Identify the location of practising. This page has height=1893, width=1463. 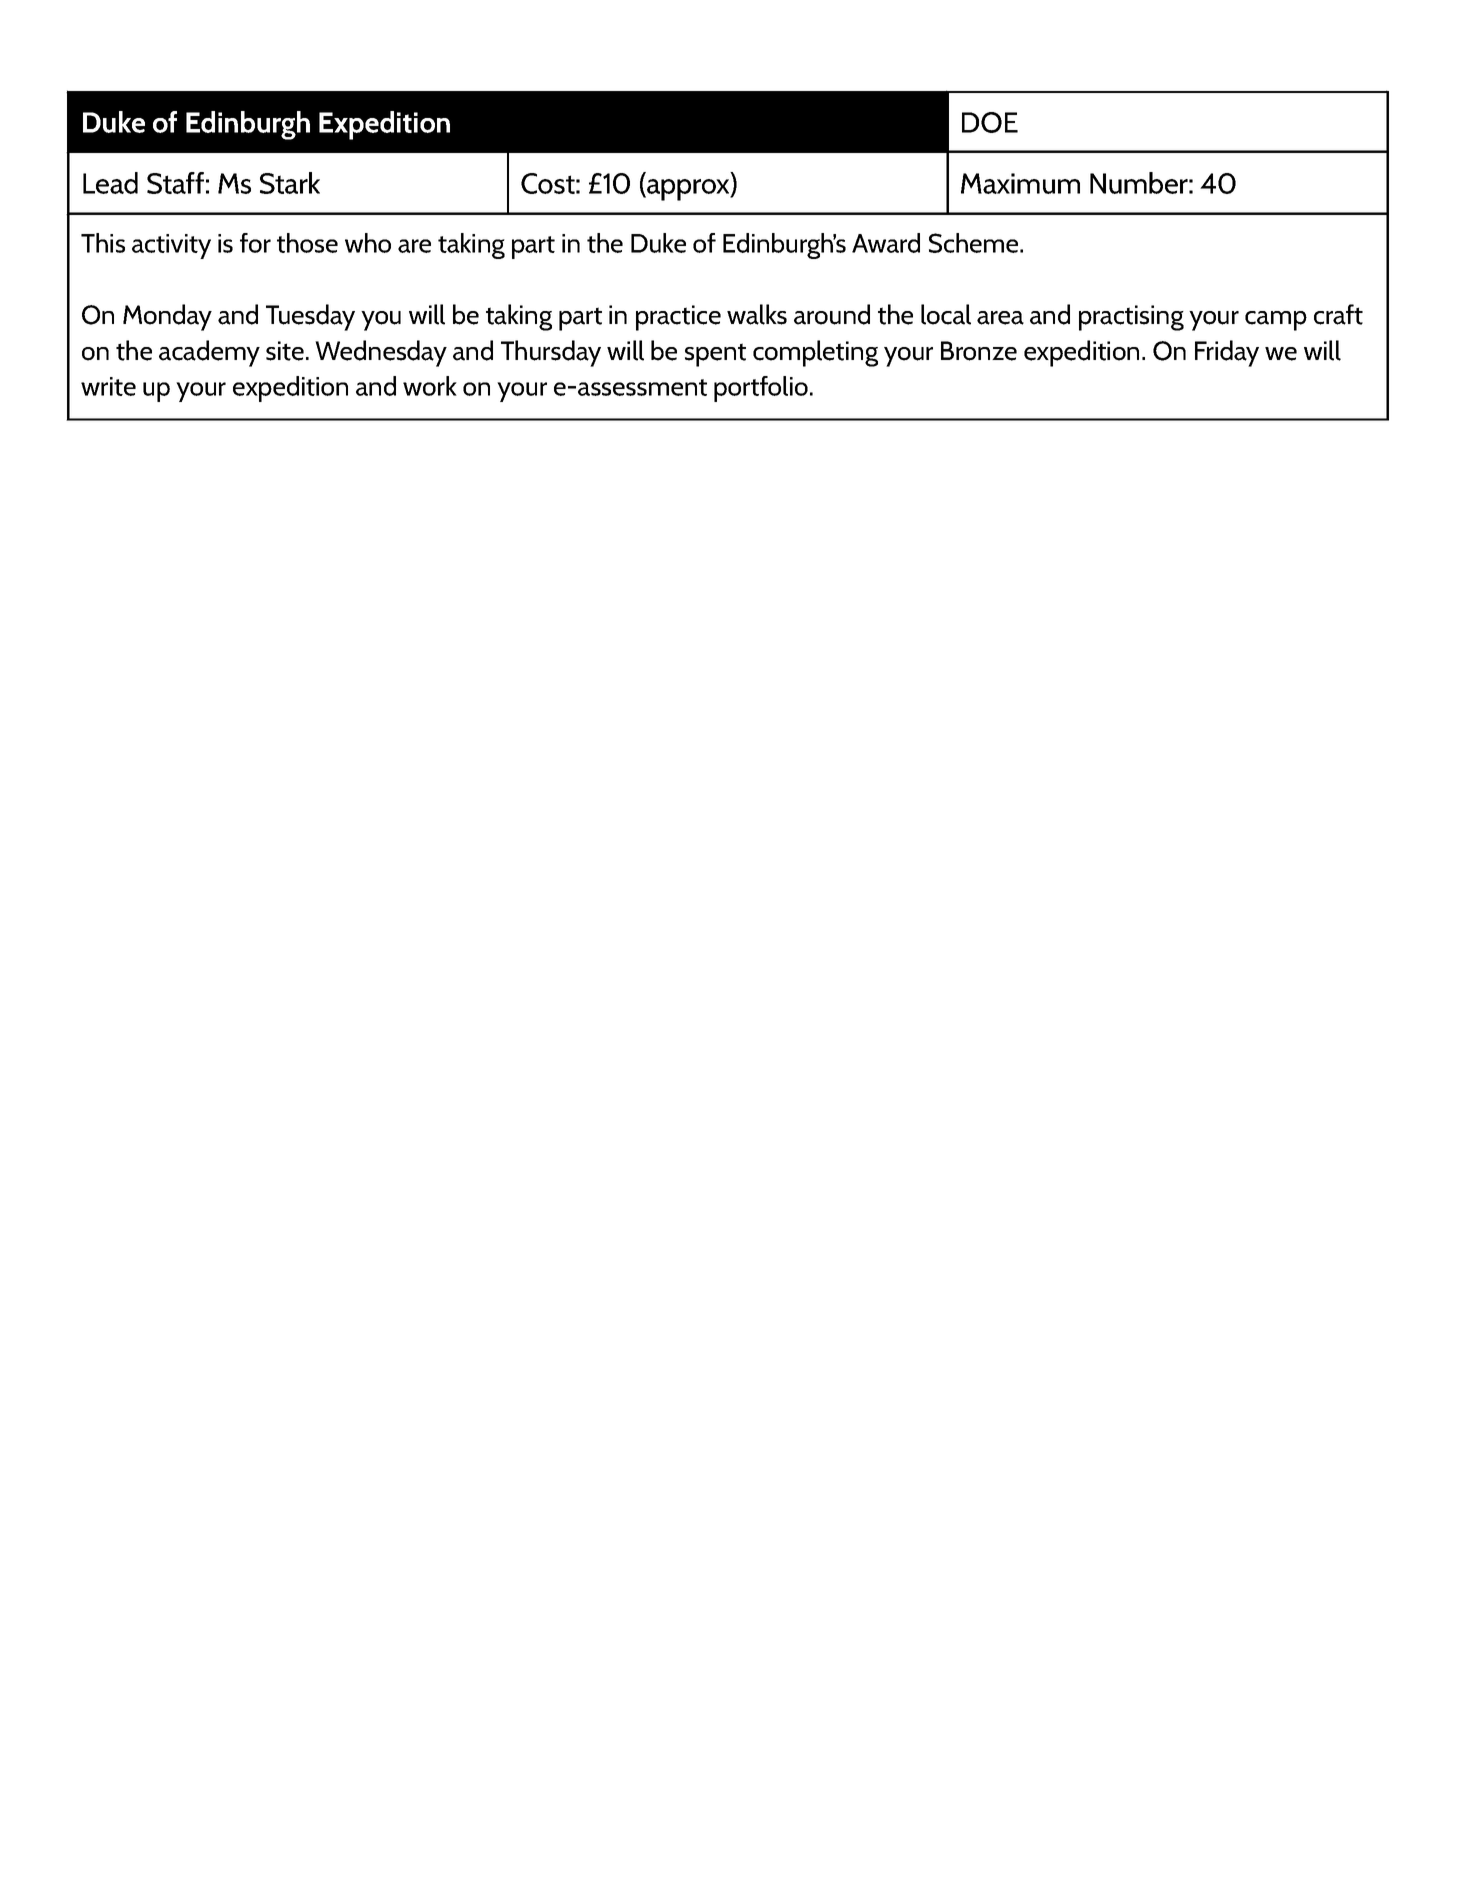
(1131, 318).
